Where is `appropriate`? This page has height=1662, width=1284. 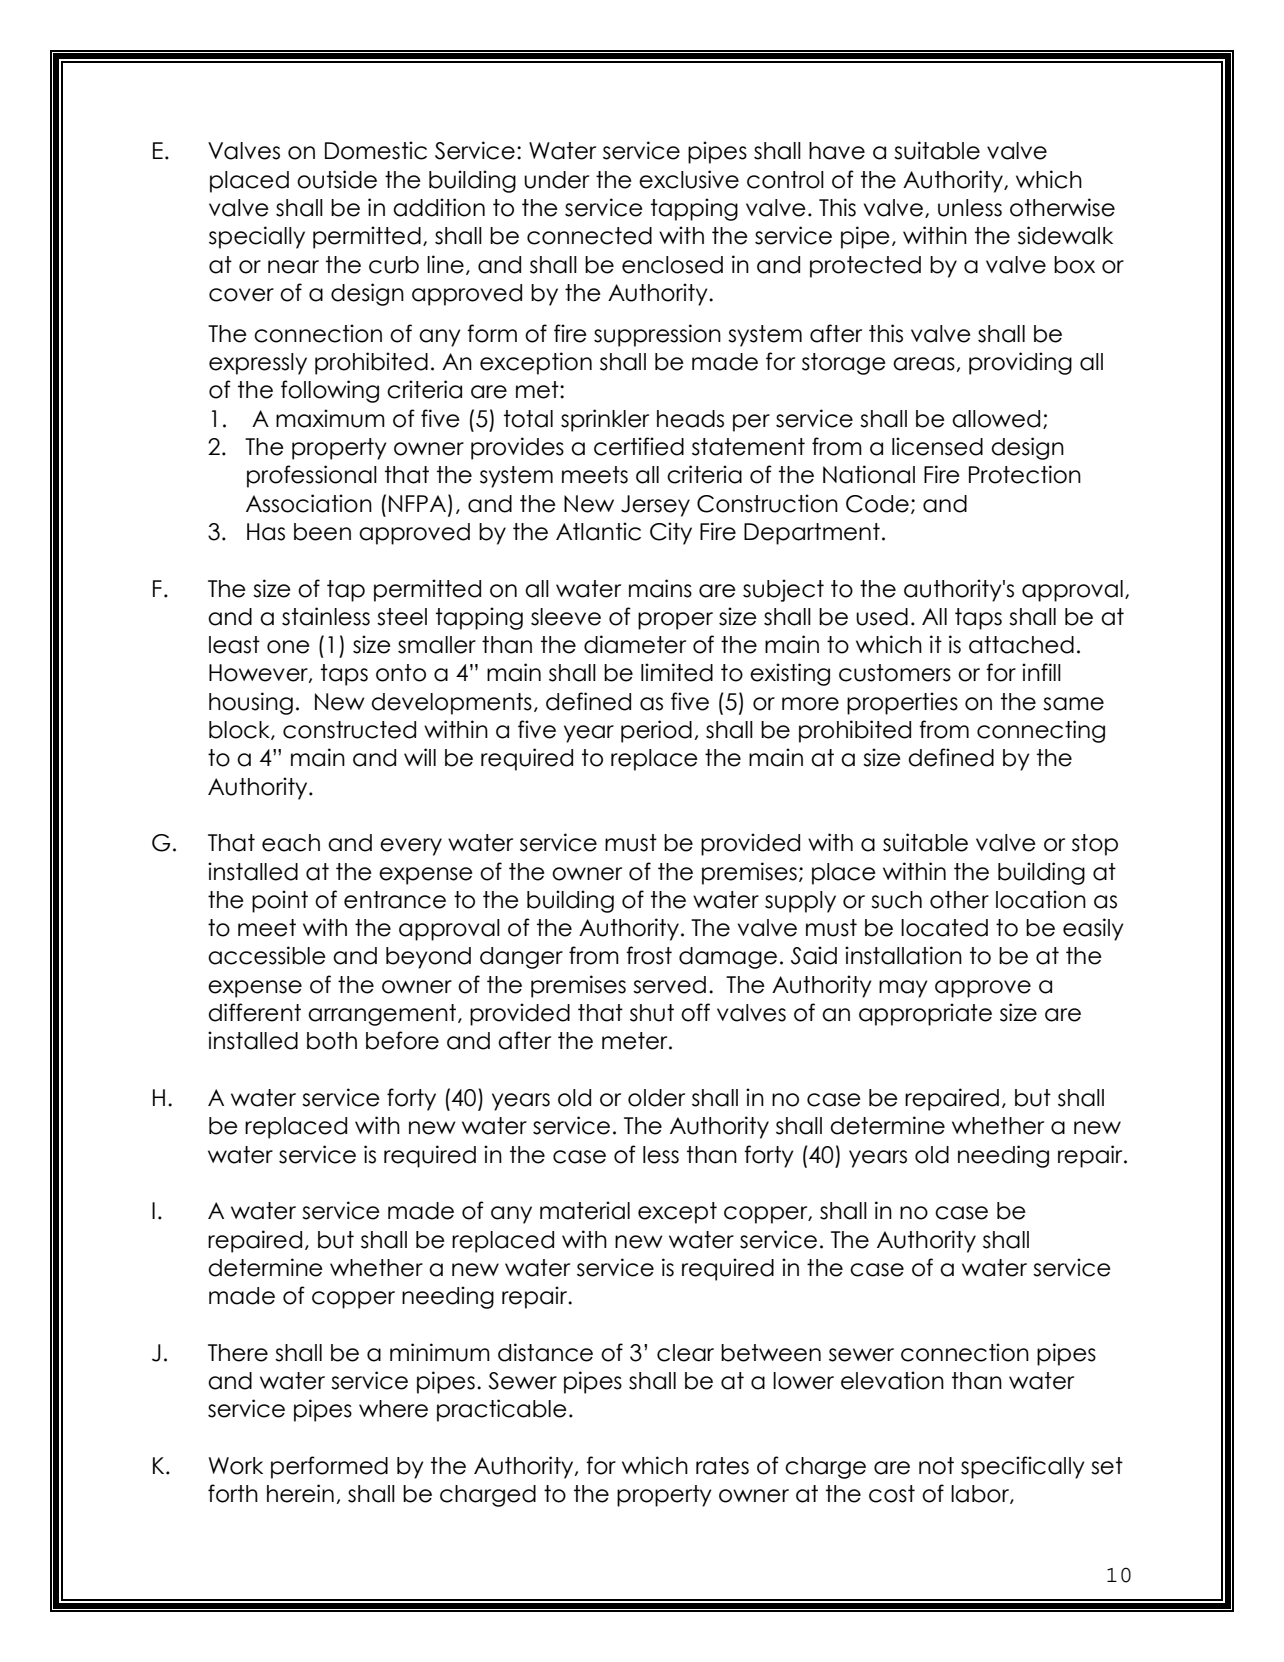
appropriate is located at coordinates (925, 1014).
